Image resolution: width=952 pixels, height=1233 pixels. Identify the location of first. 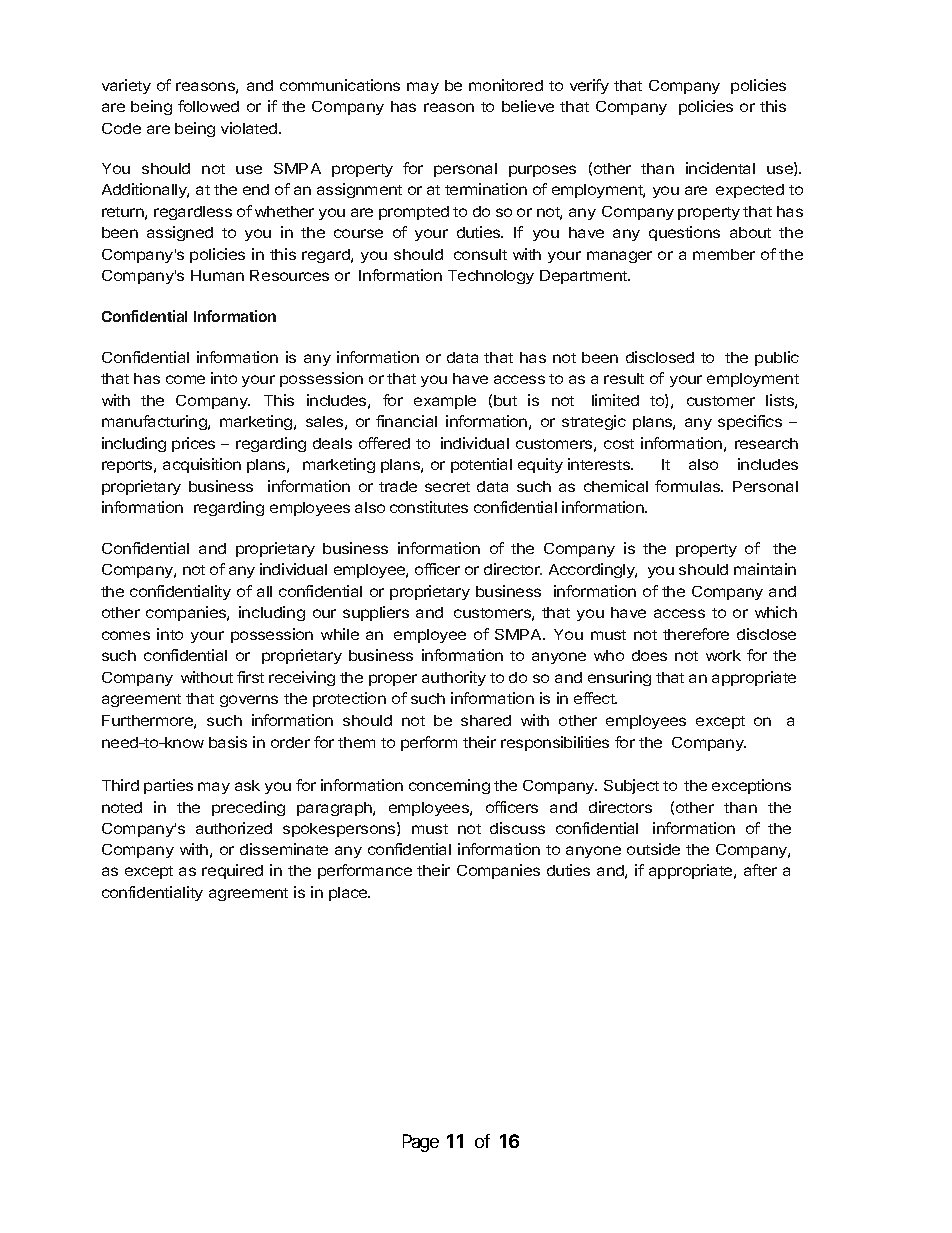
(250, 677).
